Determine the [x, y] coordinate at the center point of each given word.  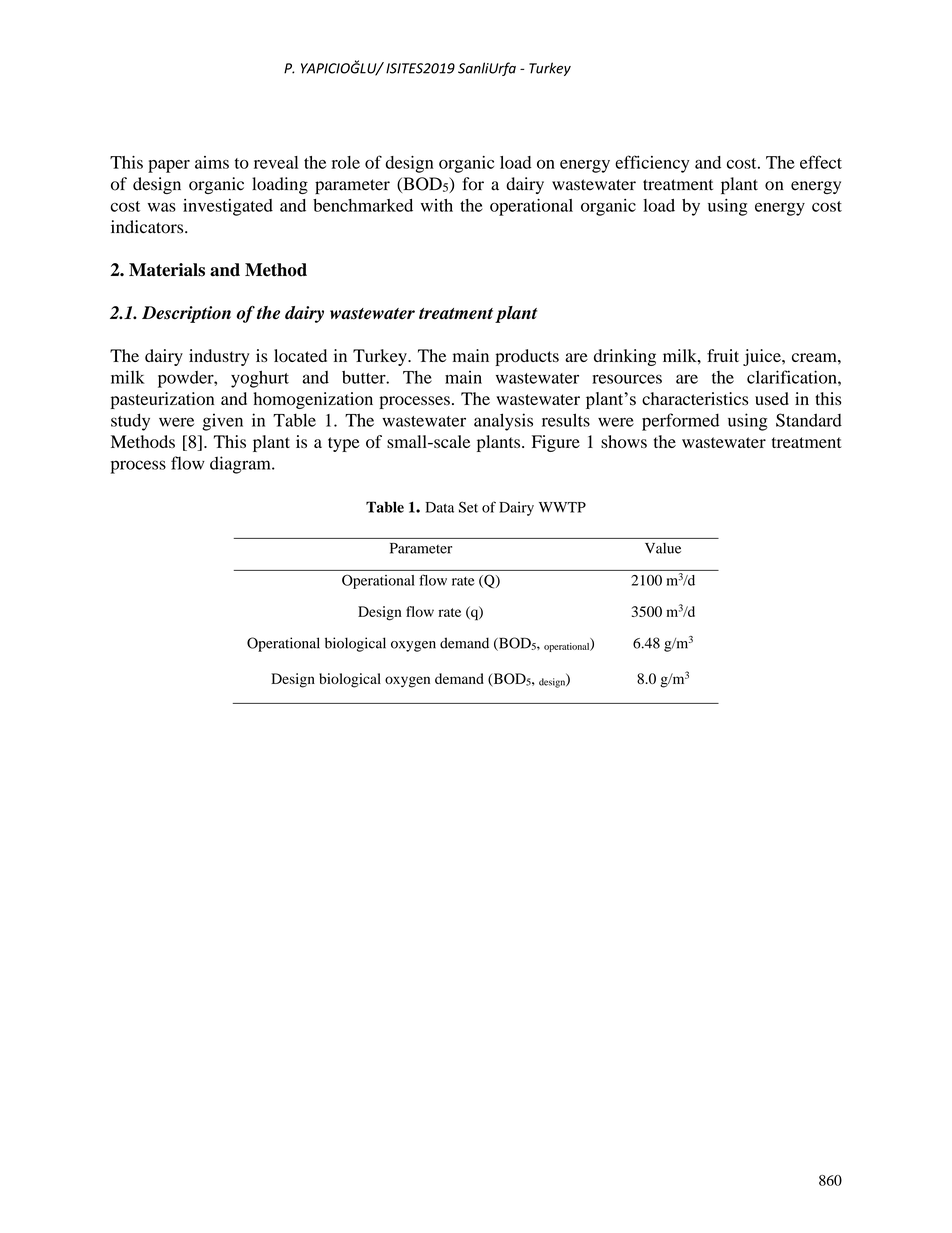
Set [468, 507]
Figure [556, 443]
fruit [723, 355]
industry [219, 357]
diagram [241, 465]
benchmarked [363, 205]
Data [440, 507]
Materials [167, 270]
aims [212, 162]
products [527, 357]
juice [763, 357]
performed [680, 422]
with [437, 205]
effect [821, 162]
